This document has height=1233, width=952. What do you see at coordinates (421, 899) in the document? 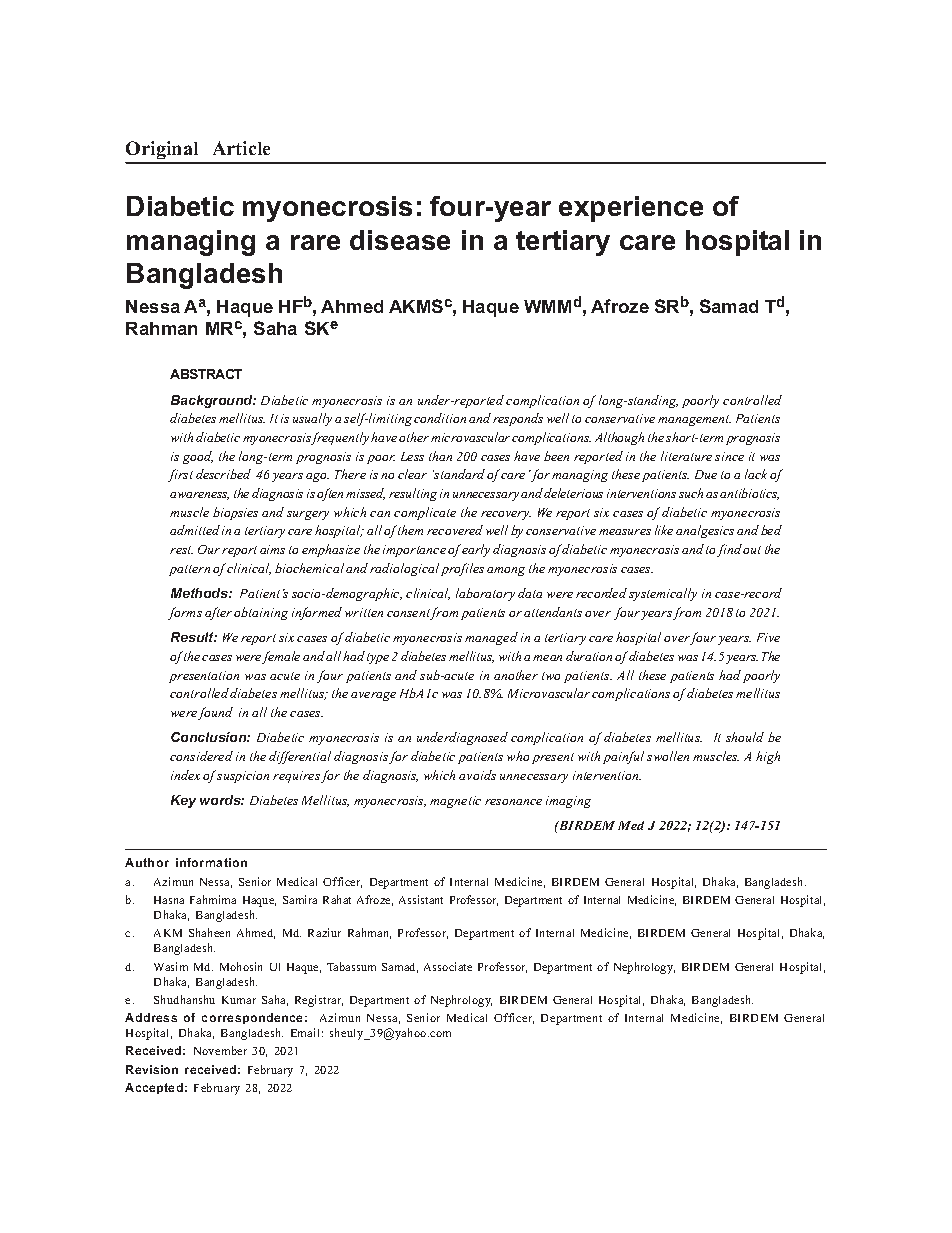
I see `Assistant` at bounding box center [421, 899].
